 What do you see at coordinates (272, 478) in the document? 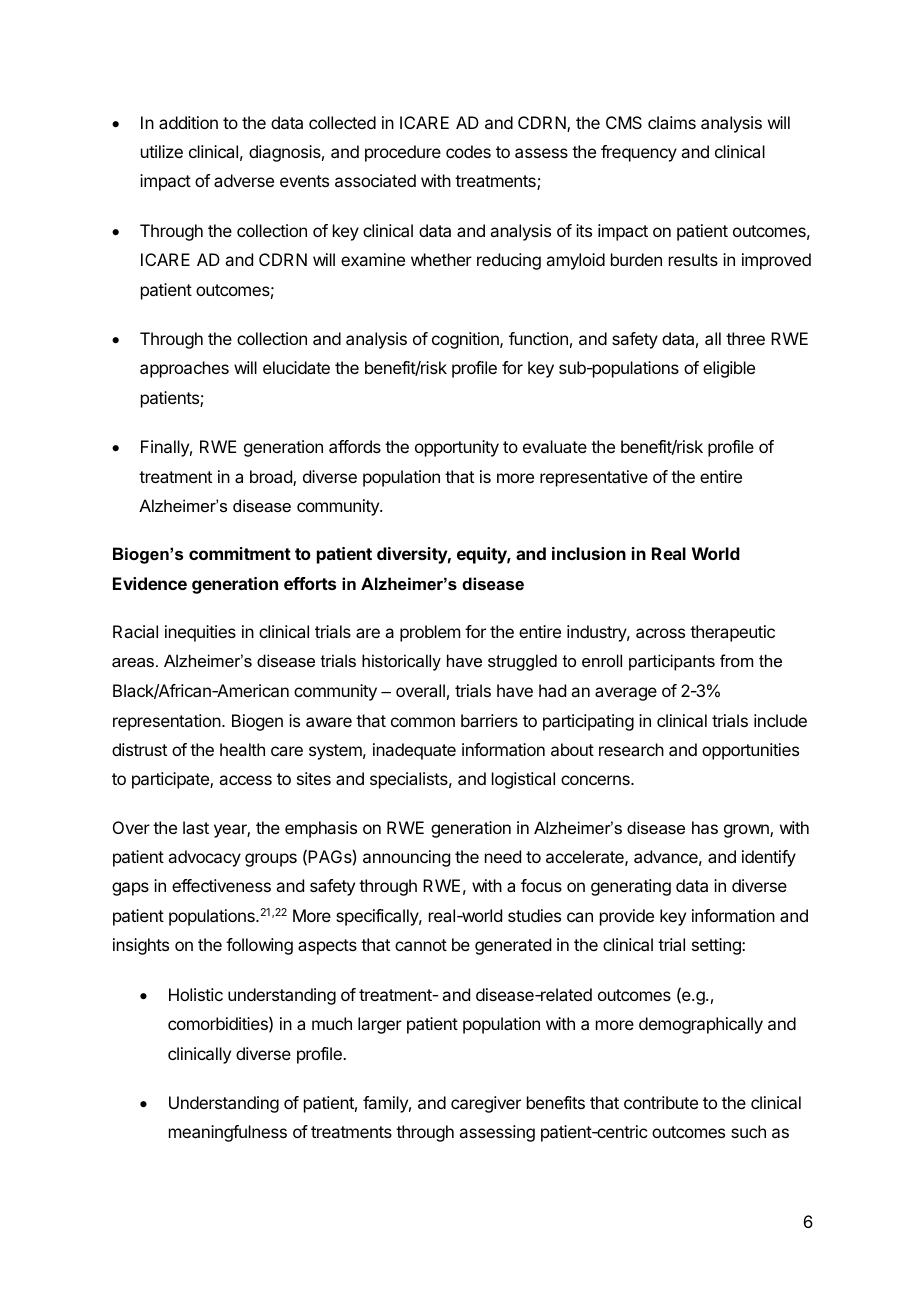
I see `broad` at bounding box center [272, 478].
